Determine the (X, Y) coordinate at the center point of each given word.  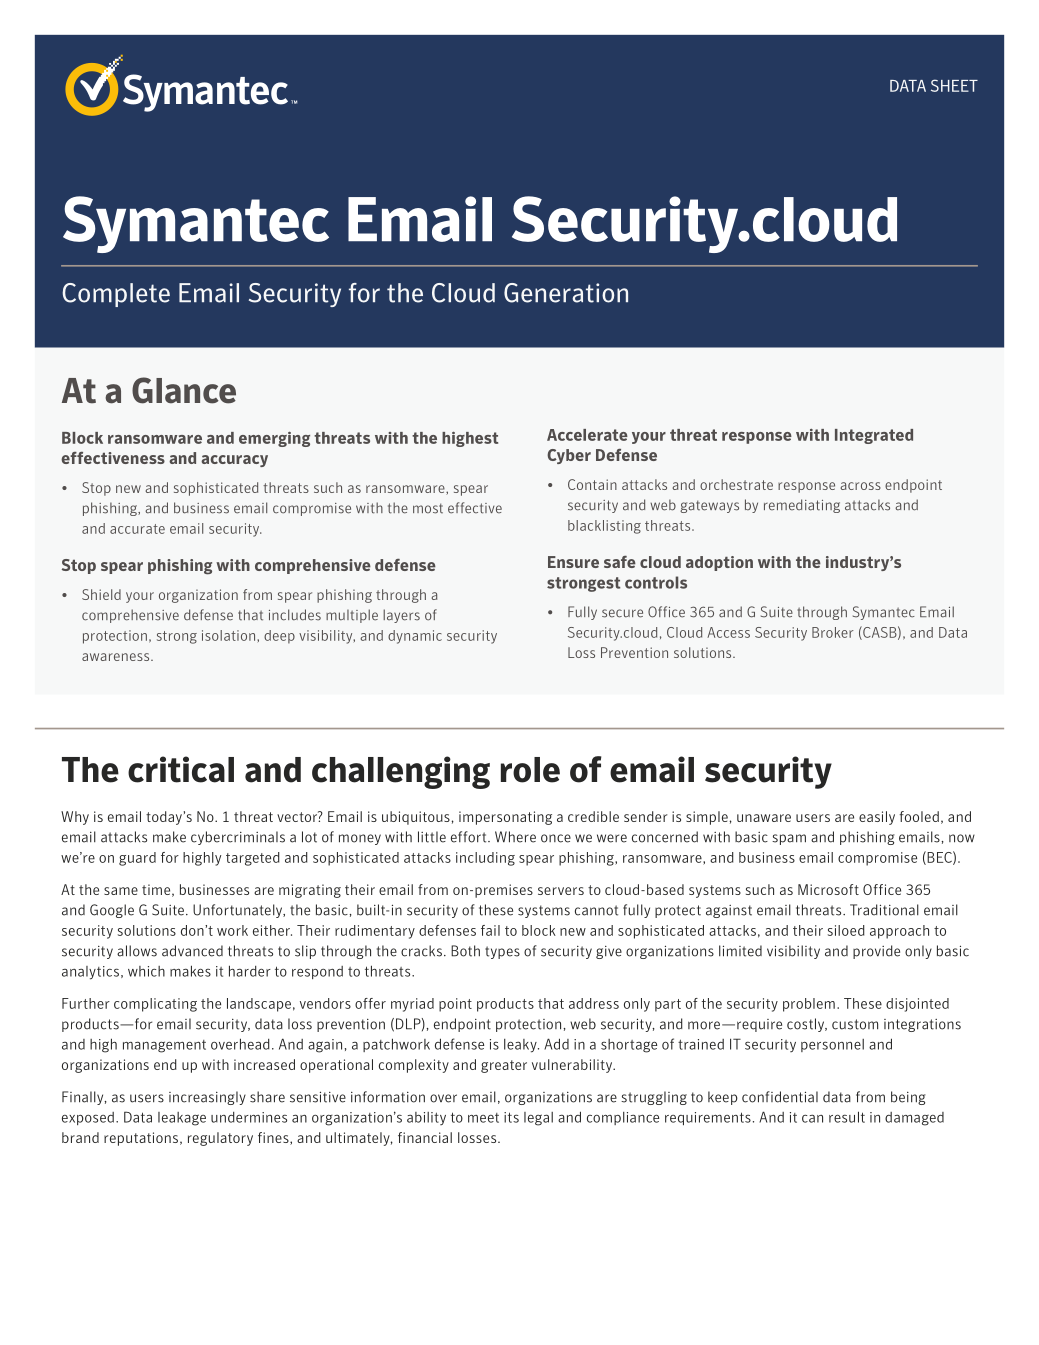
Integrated (874, 436)
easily (877, 818)
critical (181, 769)
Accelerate (587, 435)
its (511, 1117)
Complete (116, 295)
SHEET (954, 85)
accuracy (234, 461)
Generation (566, 293)
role (530, 770)
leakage (182, 1119)
